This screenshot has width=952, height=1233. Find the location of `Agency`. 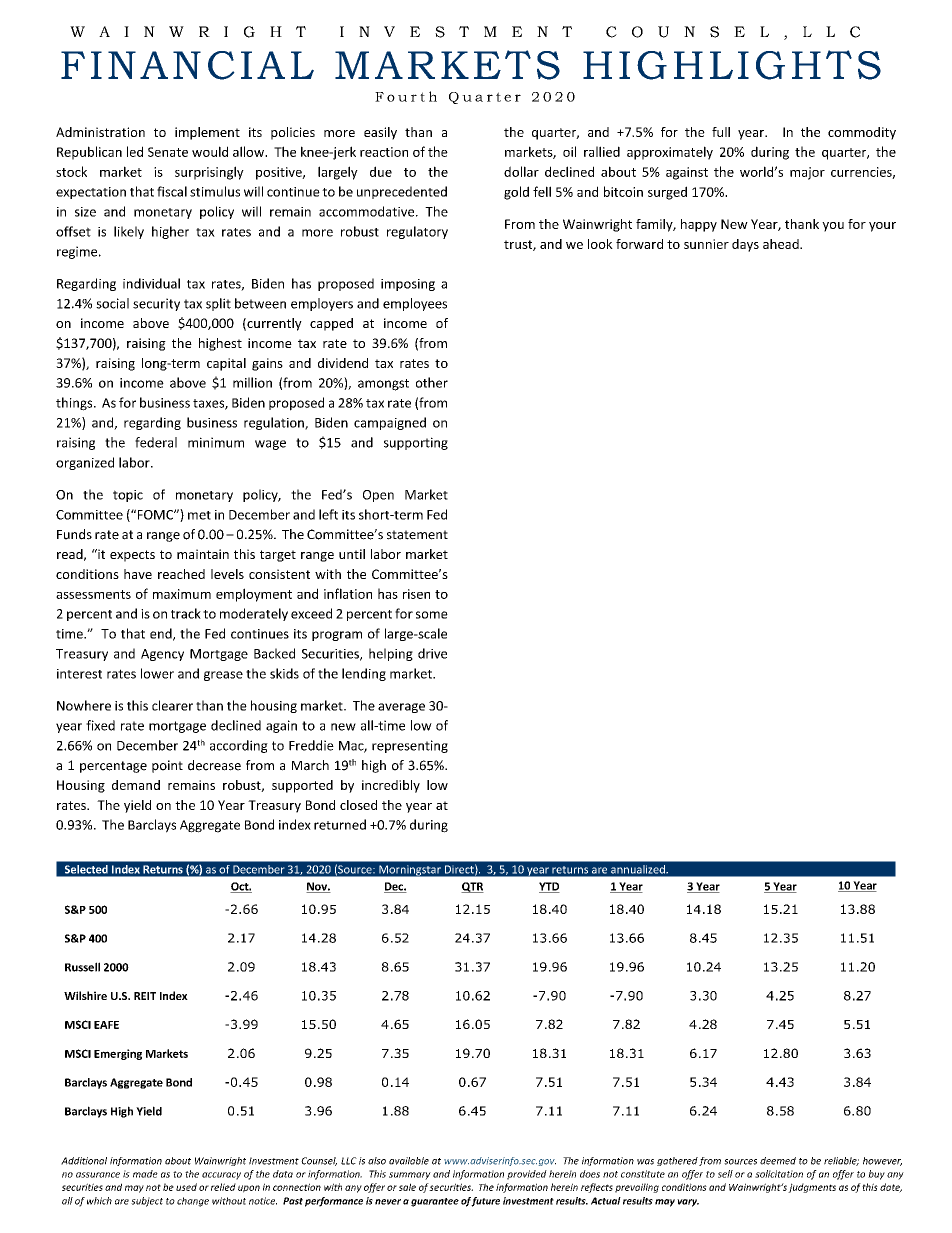

Agency is located at coordinates (162, 655).
